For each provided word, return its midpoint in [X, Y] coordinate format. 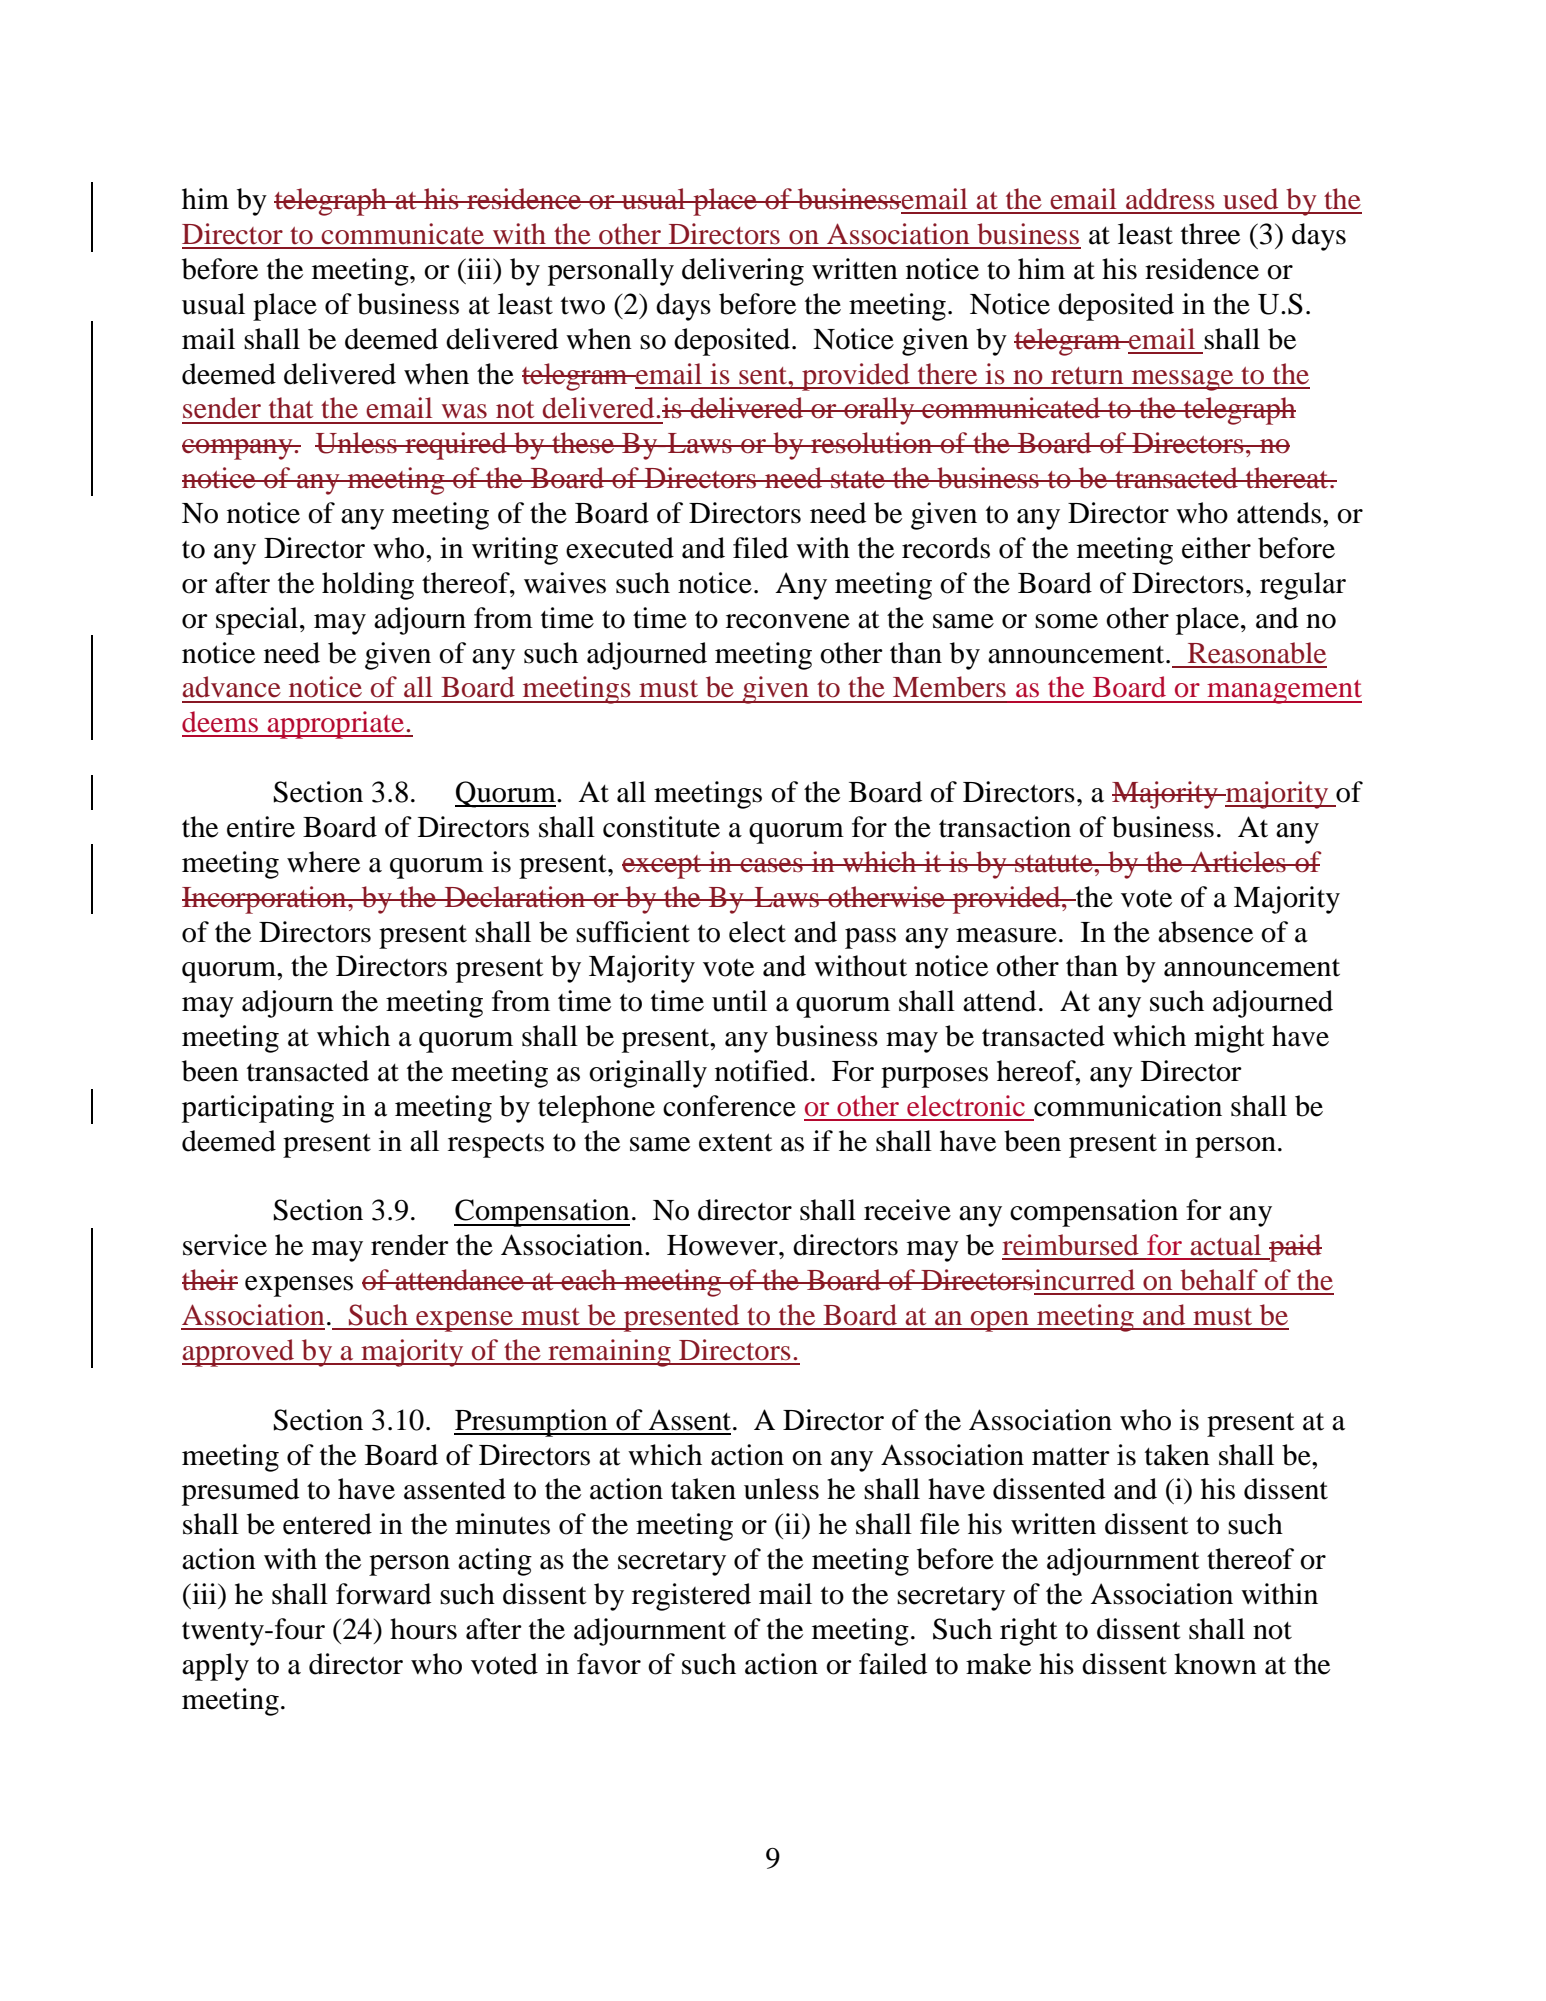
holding [368, 586]
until [739, 1001]
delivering [743, 272]
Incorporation [265, 900]
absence [1205, 932]
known [1215, 1664]
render [410, 1245]
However [723, 1245]
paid [1294, 1248]
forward [383, 1594]
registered [691, 1597]
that [291, 408]
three [1210, 234]
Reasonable [1257, 653]
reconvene [788, 621]
